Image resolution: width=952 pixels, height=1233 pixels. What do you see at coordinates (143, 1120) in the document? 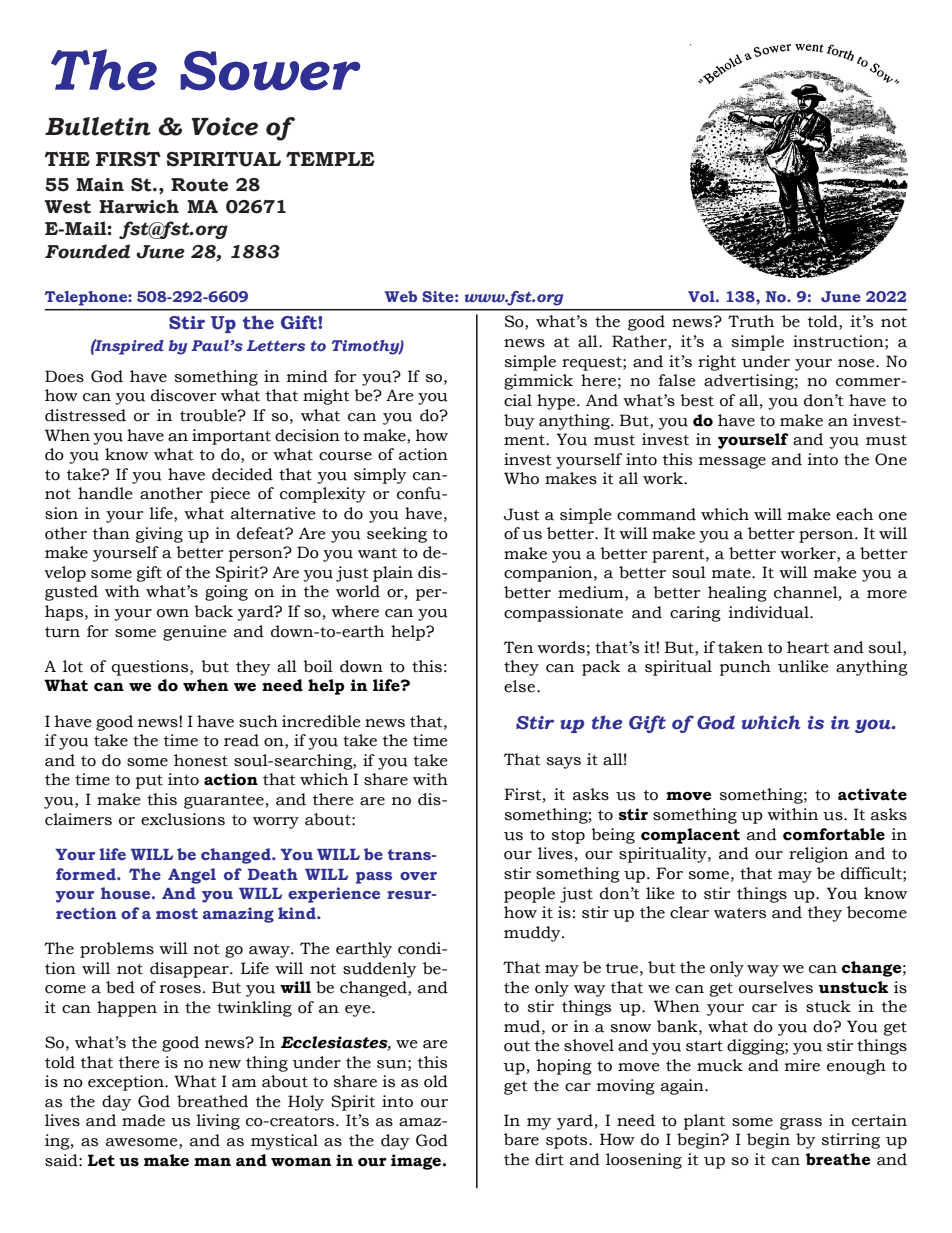
I see `made` at bounding box center [143, 1120].
